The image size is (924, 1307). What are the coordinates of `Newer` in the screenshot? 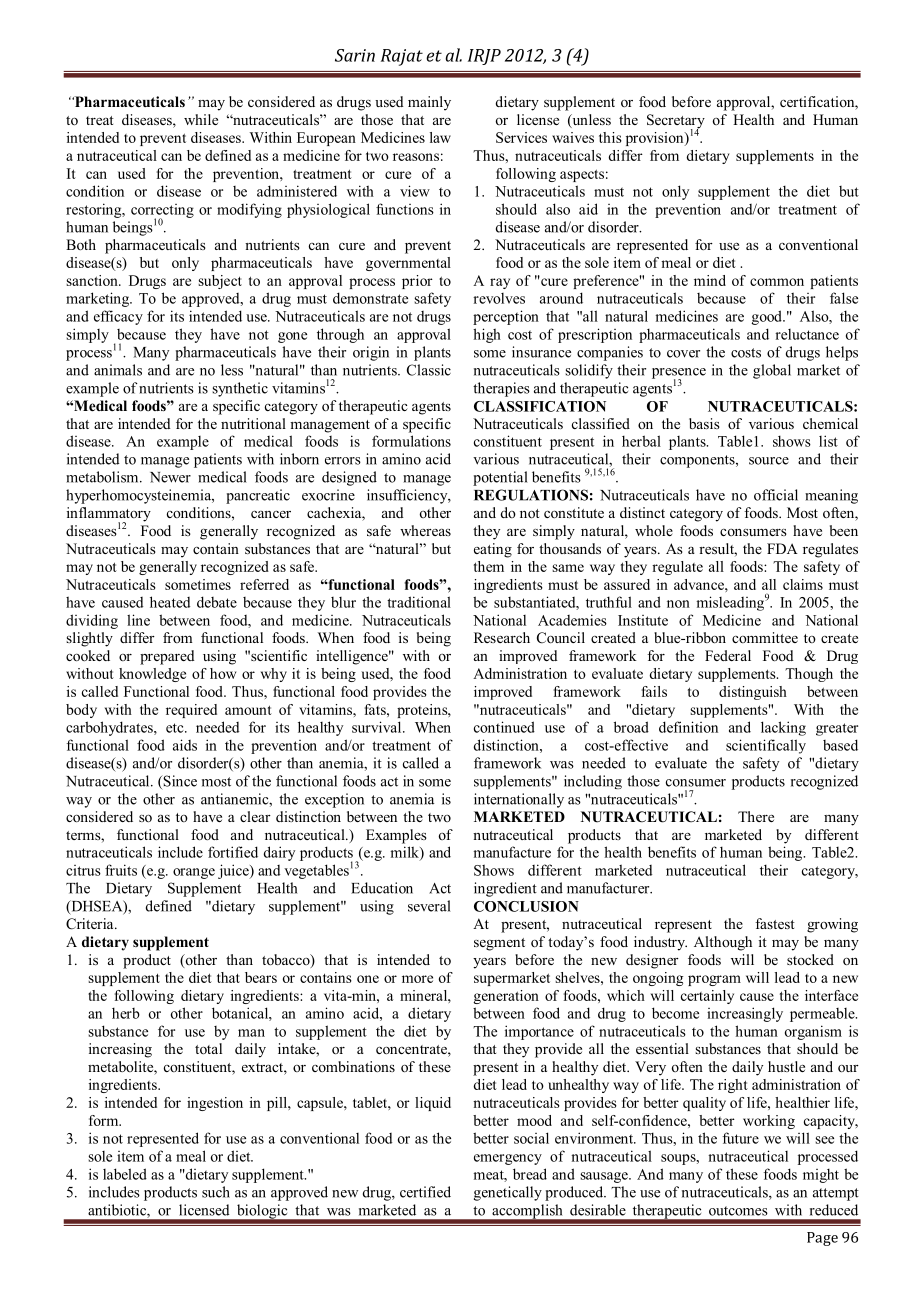 It's located at (170, 477).
